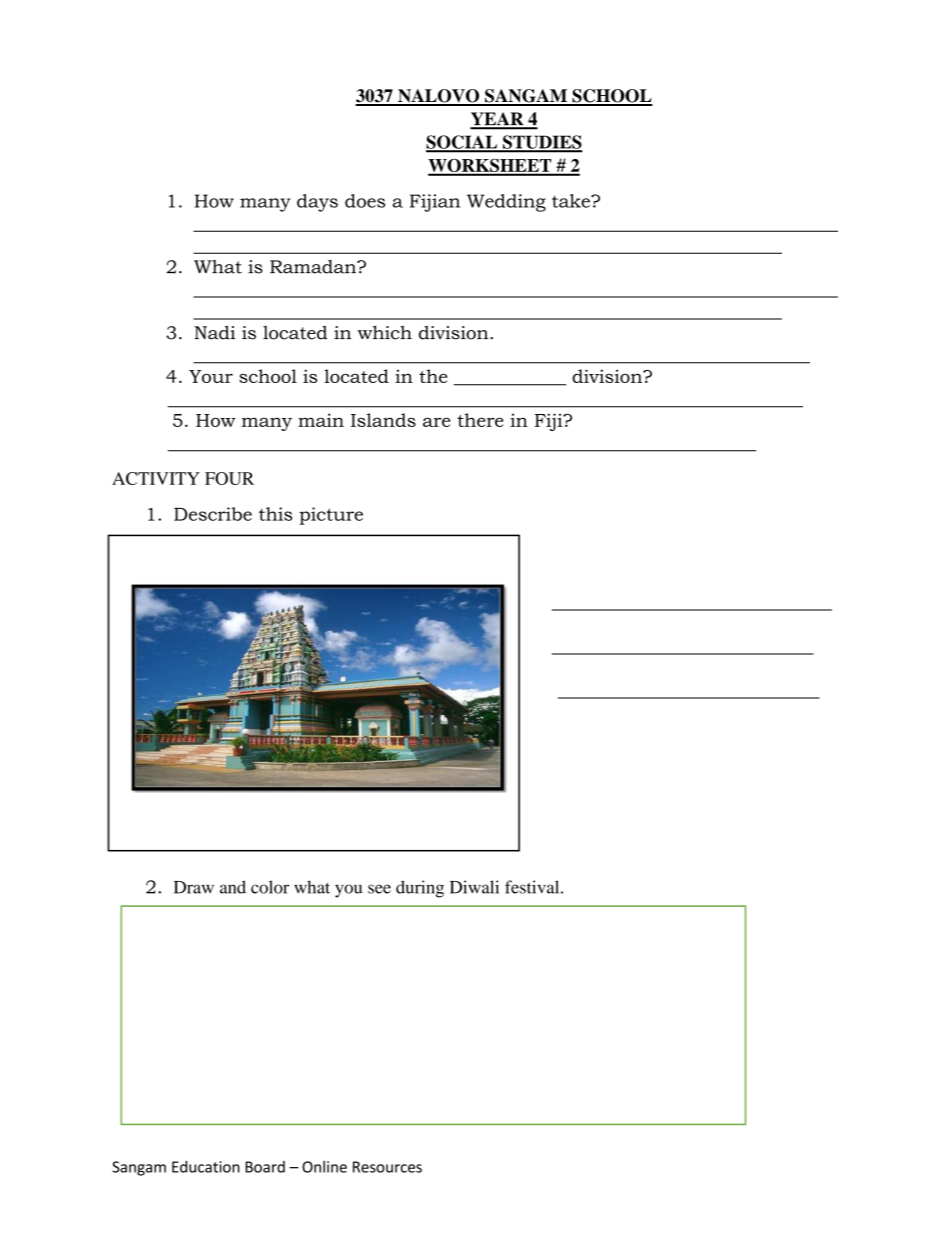 This page has width=952, height=1233. What do you see at coordinates (480, 420) in the page?
I see `there` at bounding box center [480, 420].
